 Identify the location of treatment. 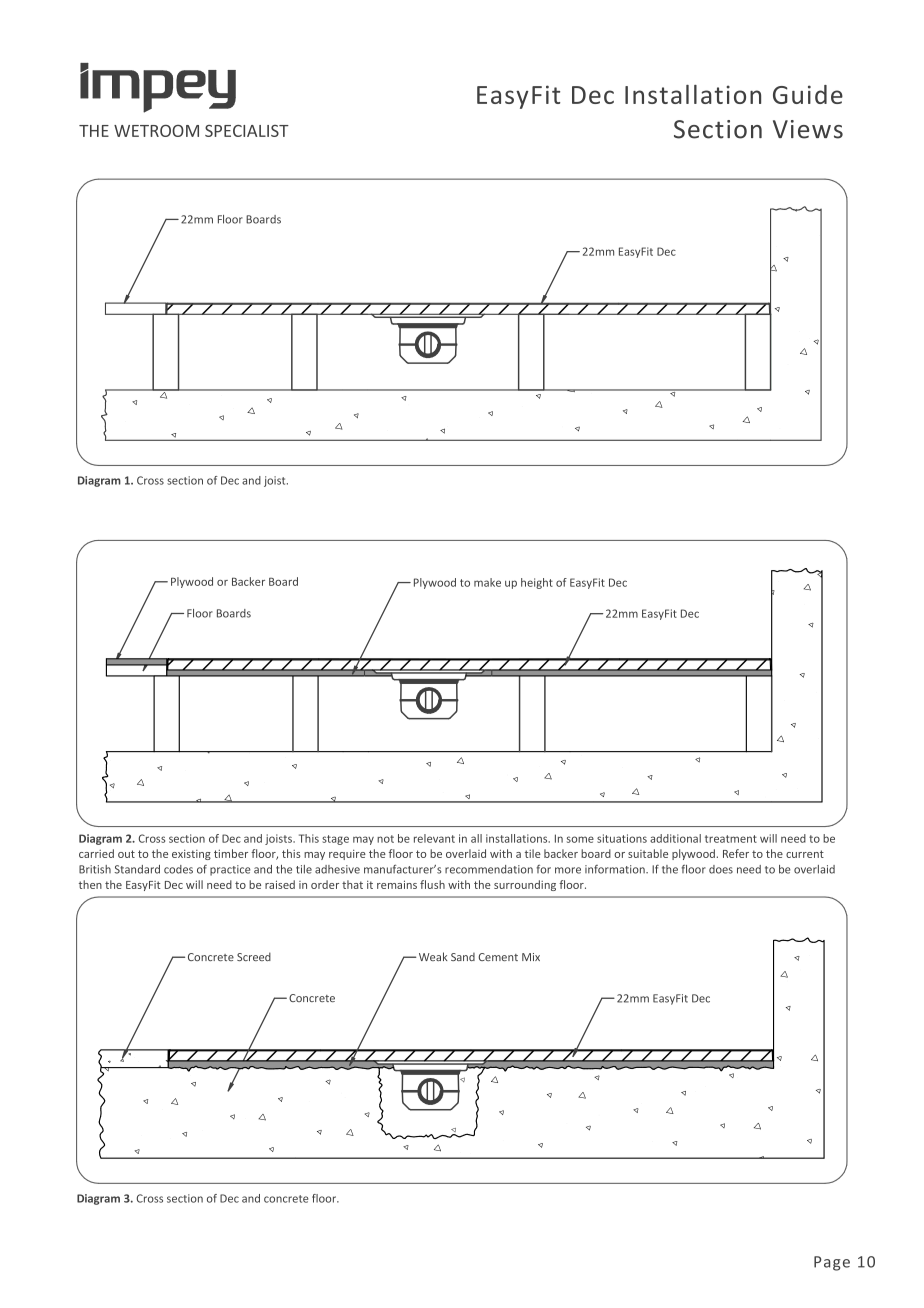
(731, 839).
